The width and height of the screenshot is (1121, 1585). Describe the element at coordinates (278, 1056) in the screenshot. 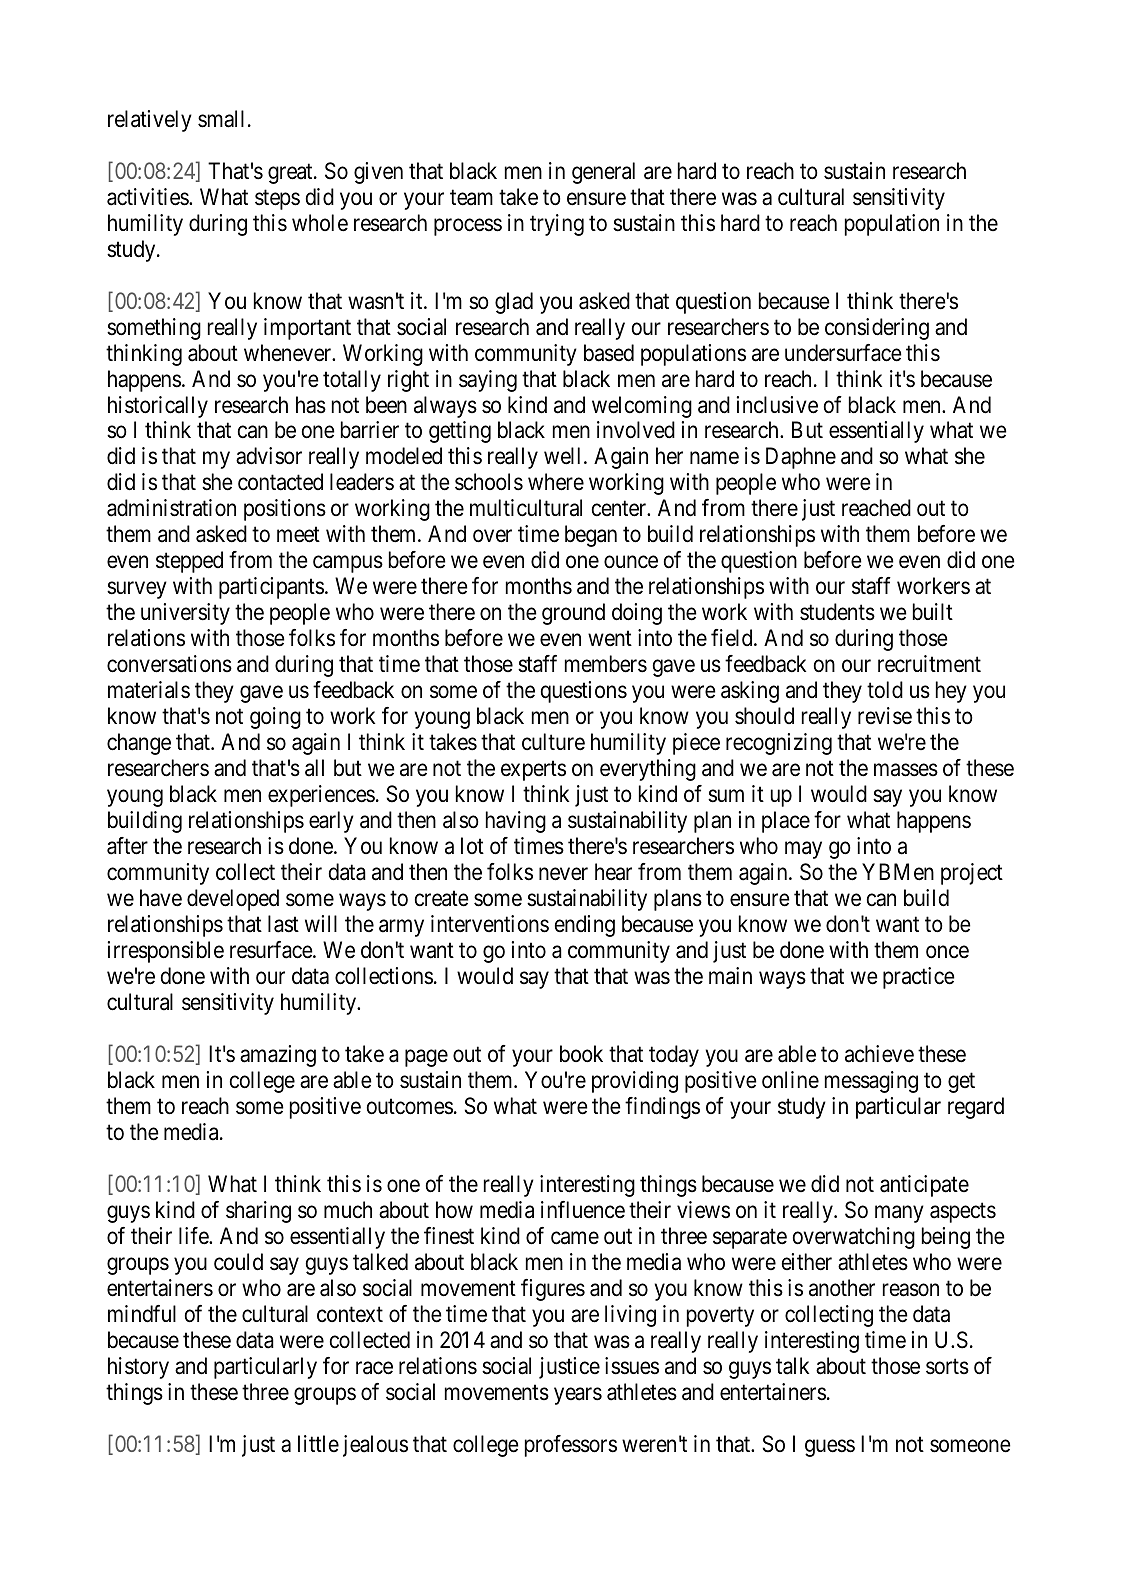

I see `amazing` at that location.
